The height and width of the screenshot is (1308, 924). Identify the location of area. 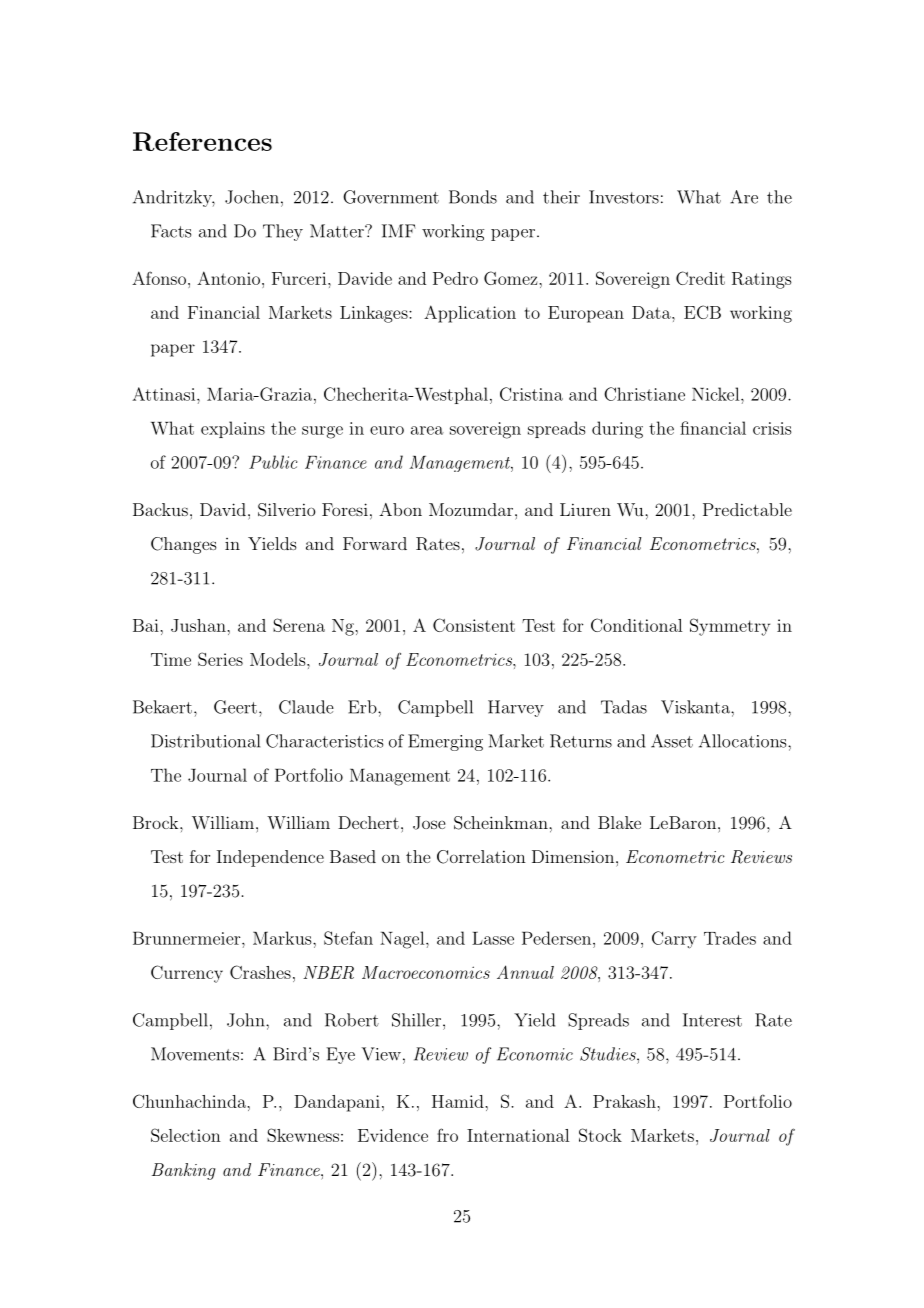
(427, 430).
